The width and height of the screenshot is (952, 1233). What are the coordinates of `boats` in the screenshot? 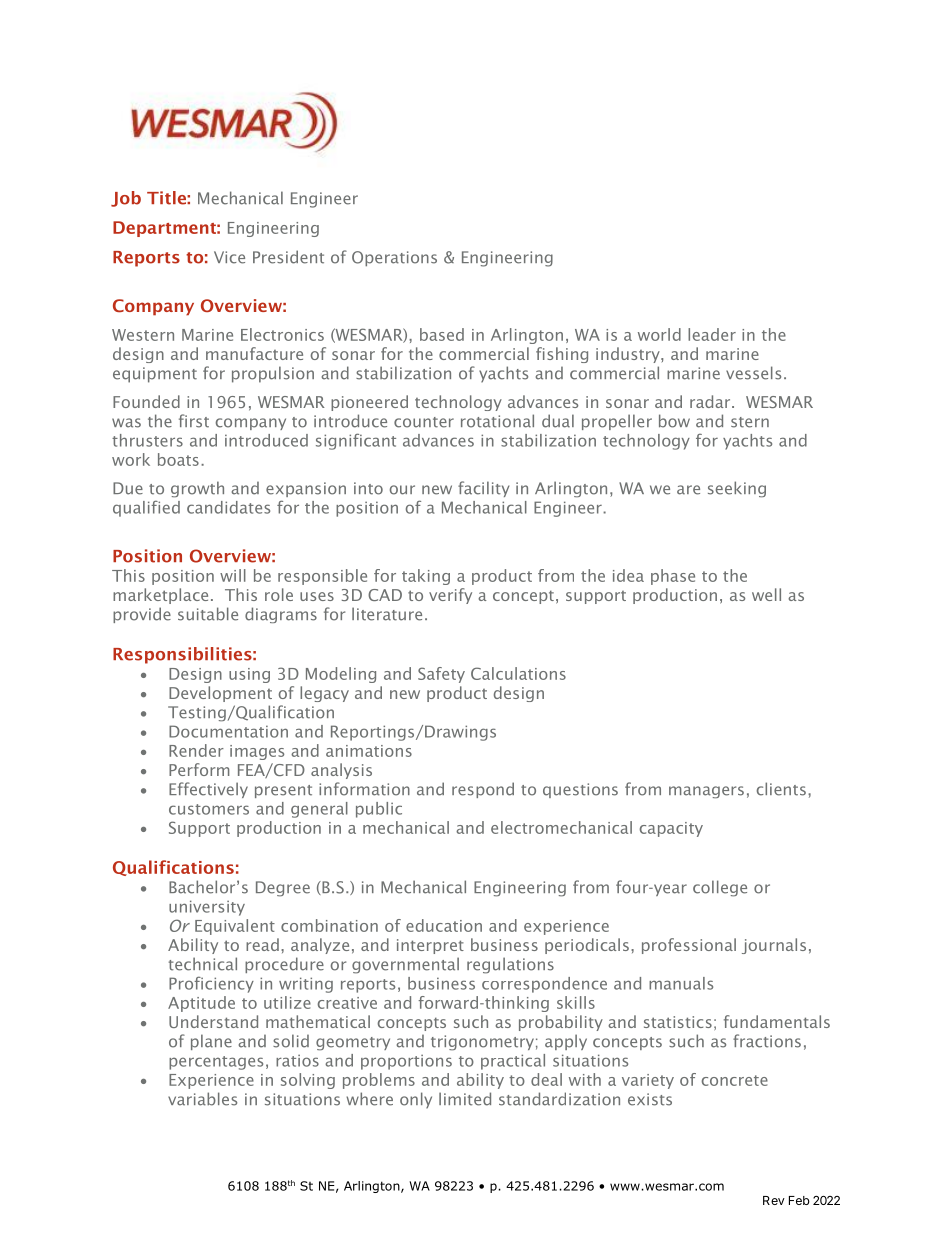 It's located at (178, 459).
